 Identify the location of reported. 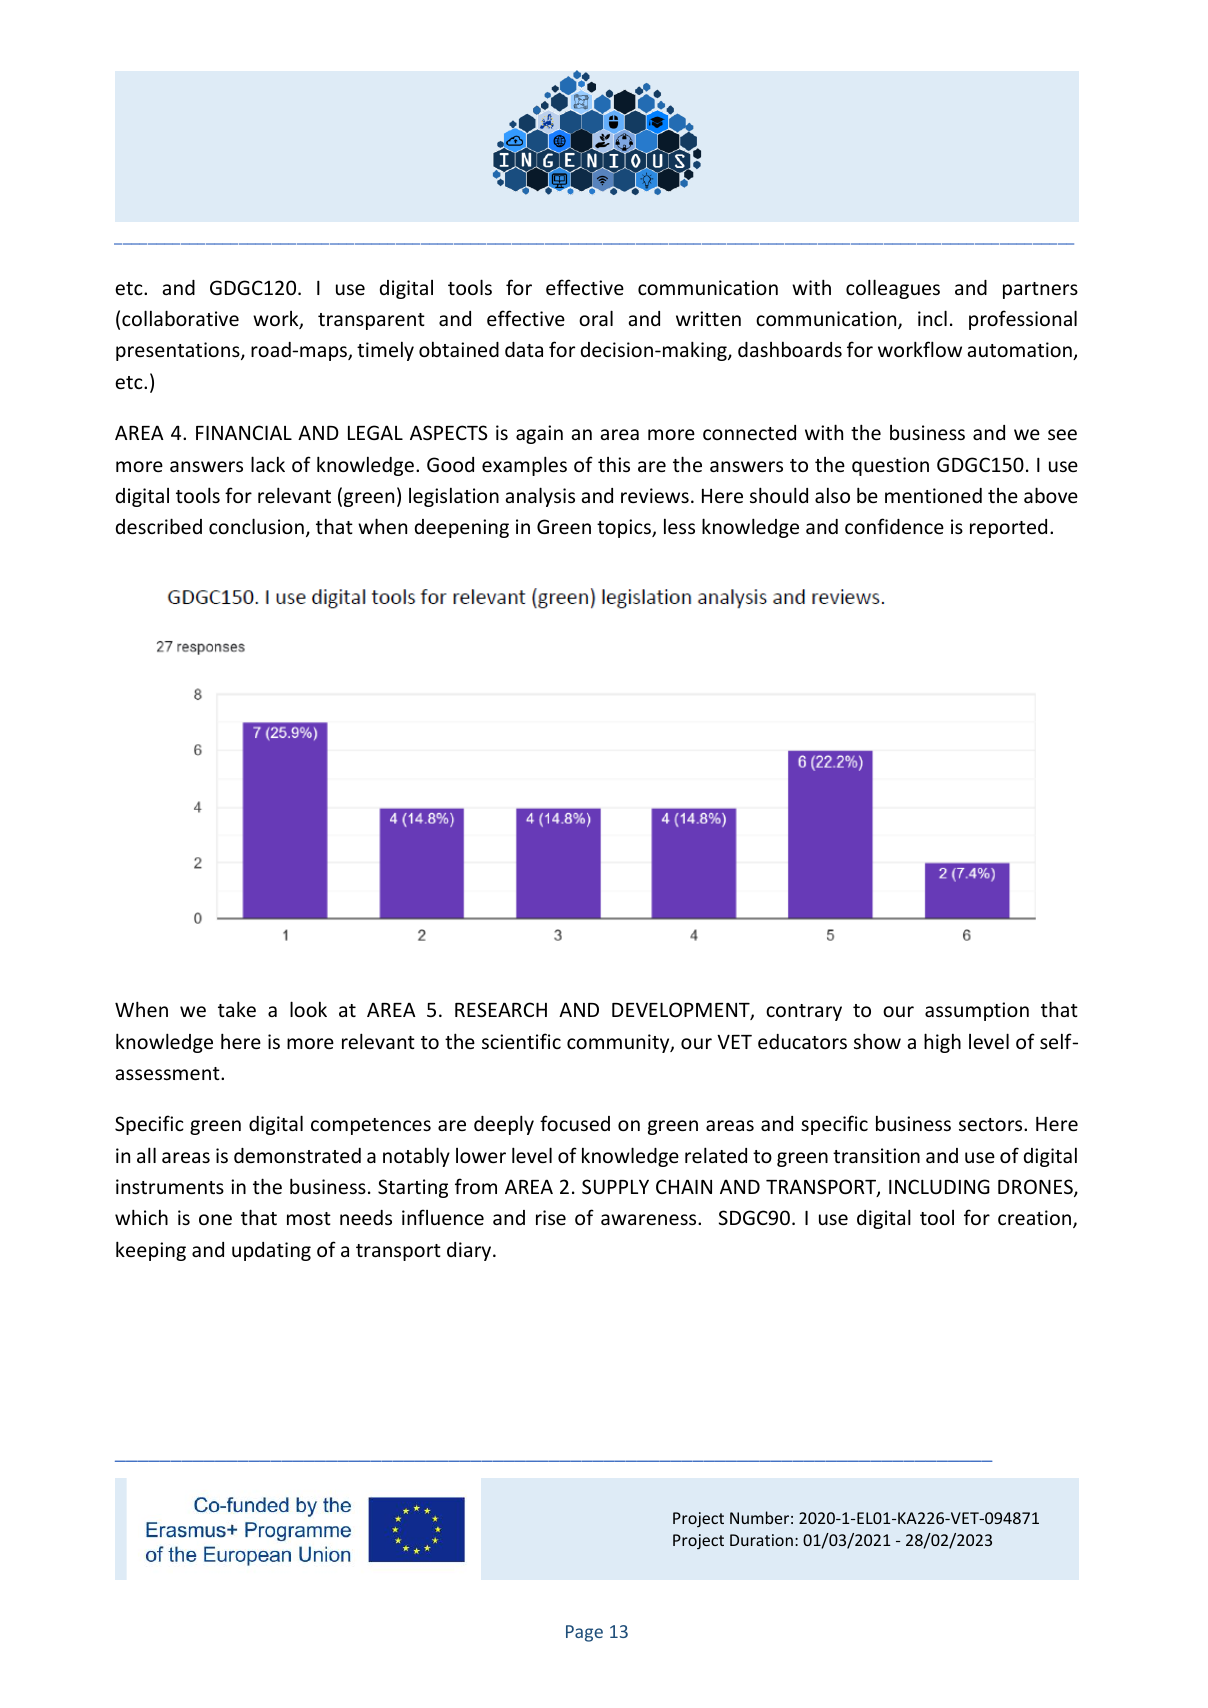
(1008, 528).
